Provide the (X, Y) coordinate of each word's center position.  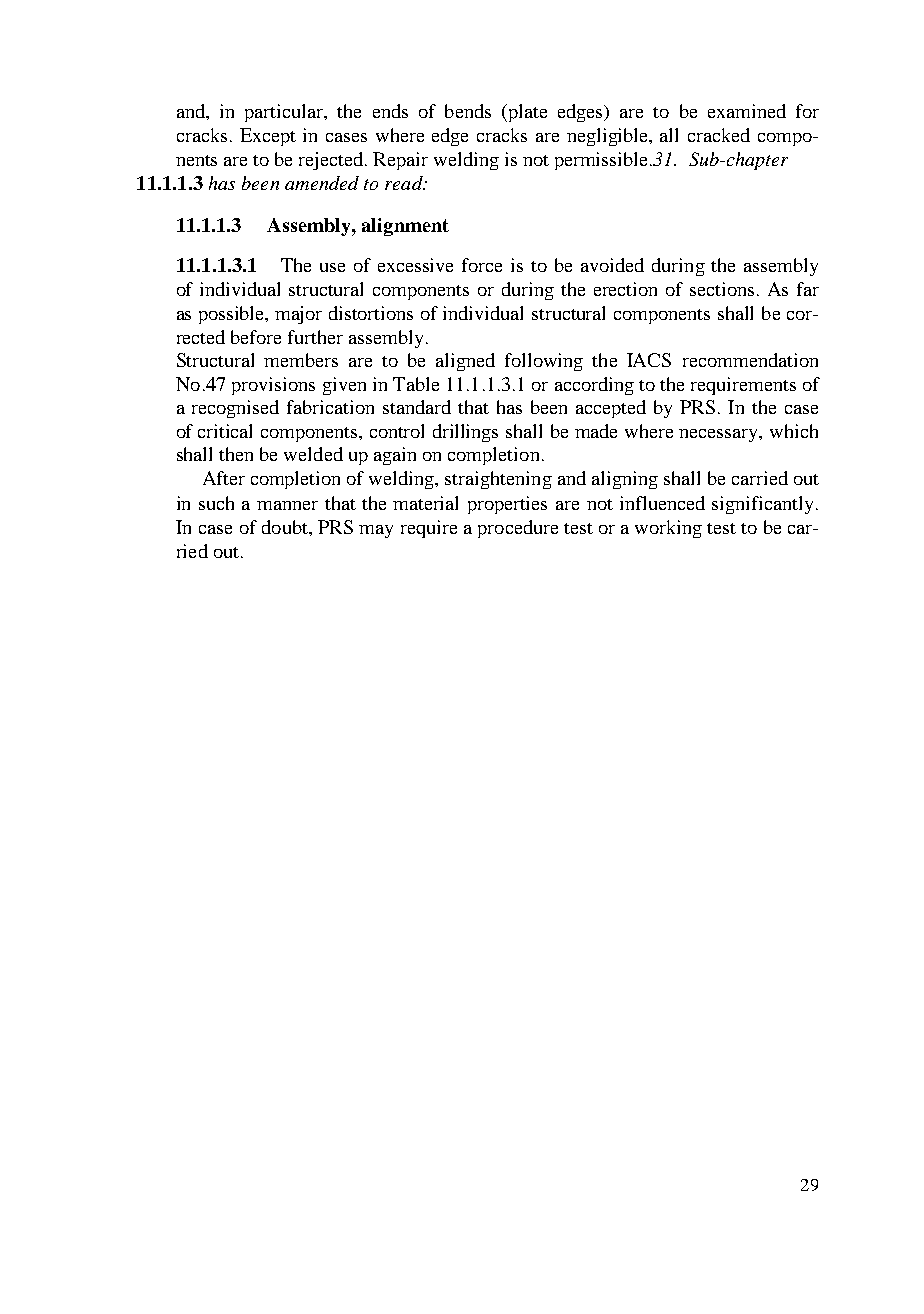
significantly (762, 505)
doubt (286, 527)
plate (526, 113)
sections (722, 289)
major (298, 315)
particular (285, 113)
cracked (719, 135)
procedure (518, 529)
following (544, 362)
